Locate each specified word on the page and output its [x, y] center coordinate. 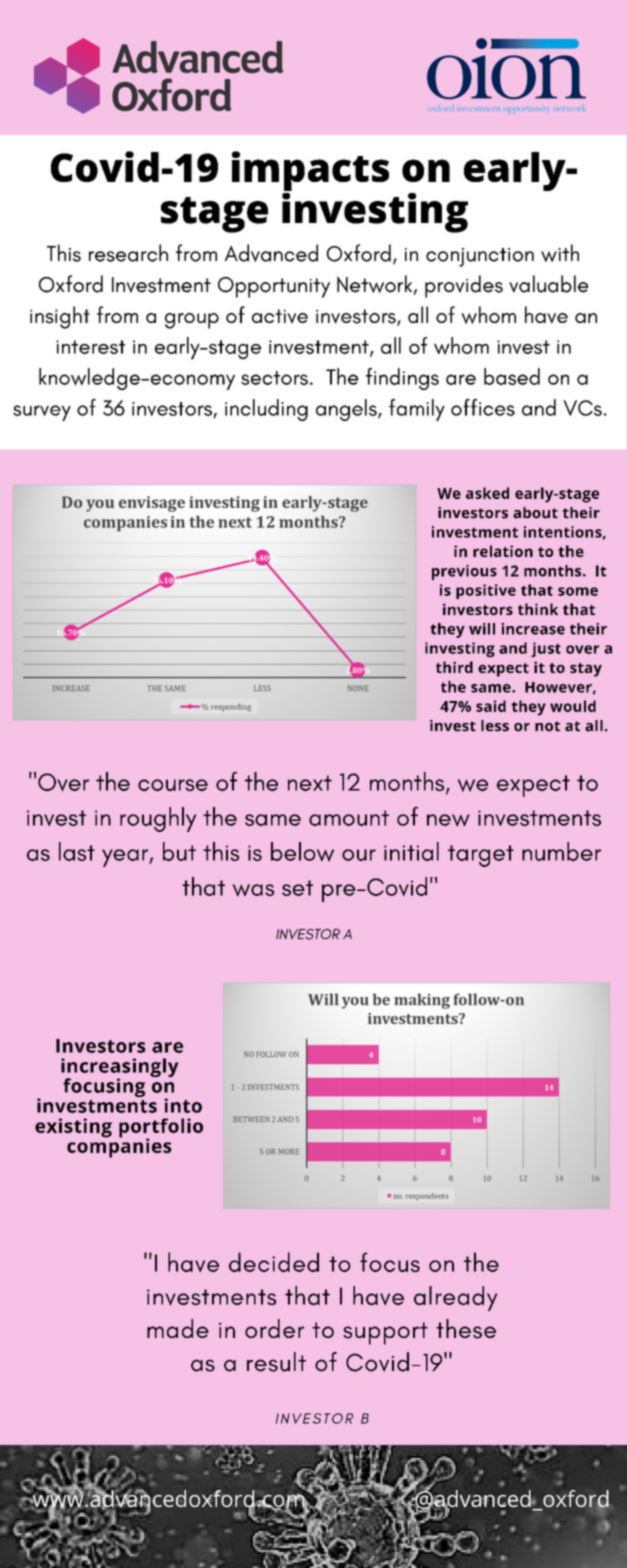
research [128, 253]
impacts [310, 172]
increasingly [120, 1069]
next [310, 783]
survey [42, 413]
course [173, 785]
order [274, 1328]
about [535, 513]
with [560, 253]
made [178, 1328]
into [183, 1105]
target [481, 856]
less [495, 726]
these [466, 1329]
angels [347, 410]
